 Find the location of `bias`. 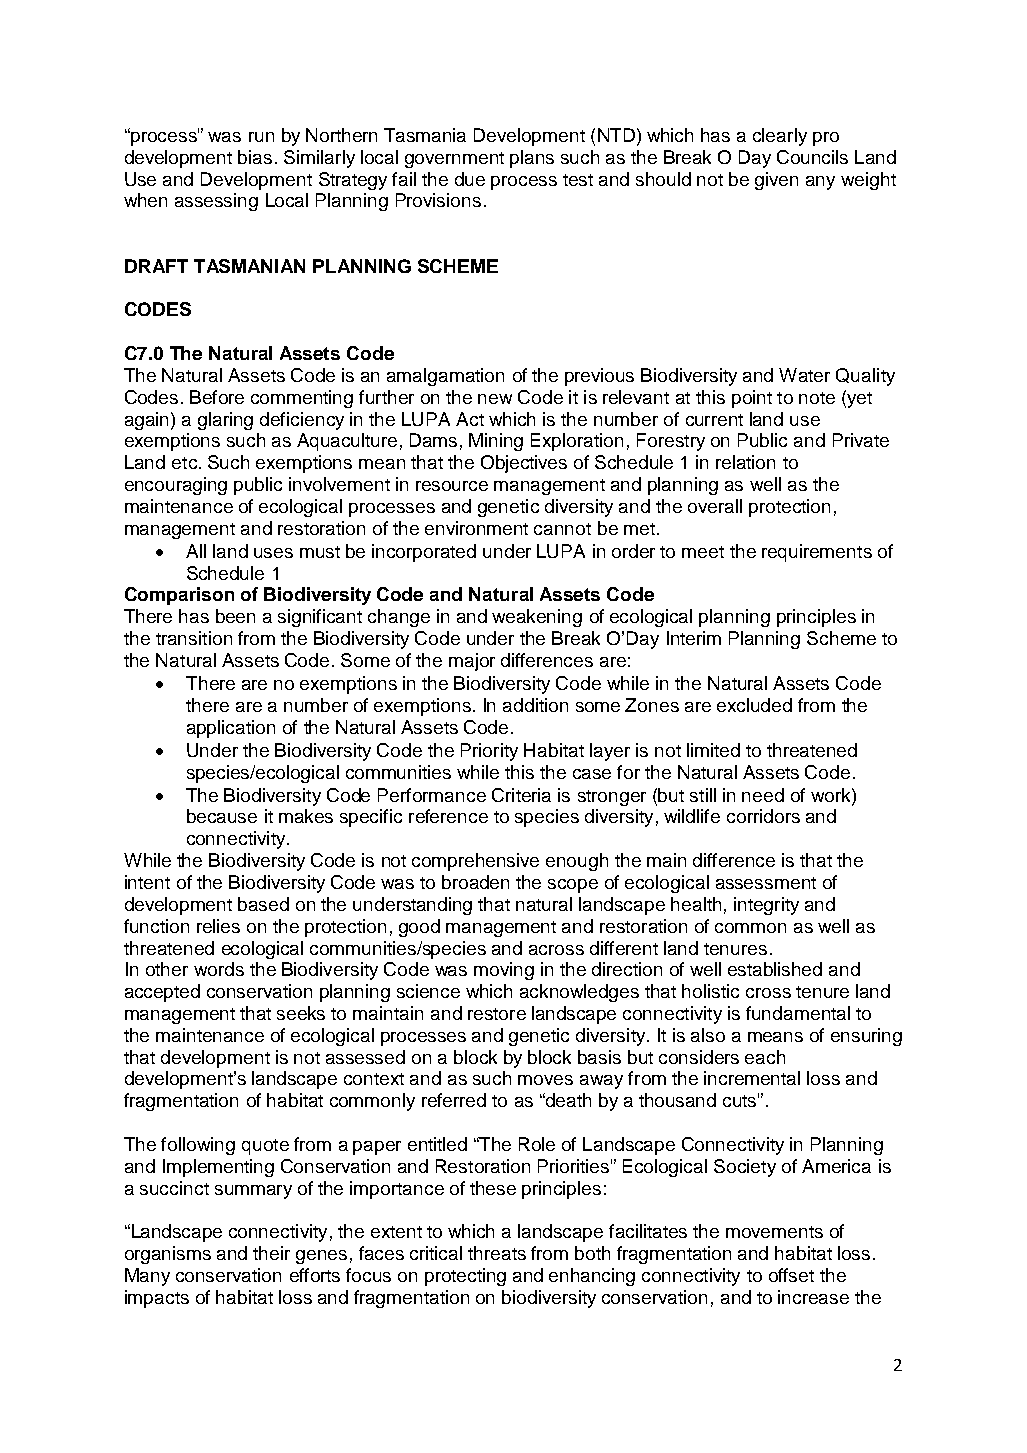

bias is located at coordinates (255, 157).
